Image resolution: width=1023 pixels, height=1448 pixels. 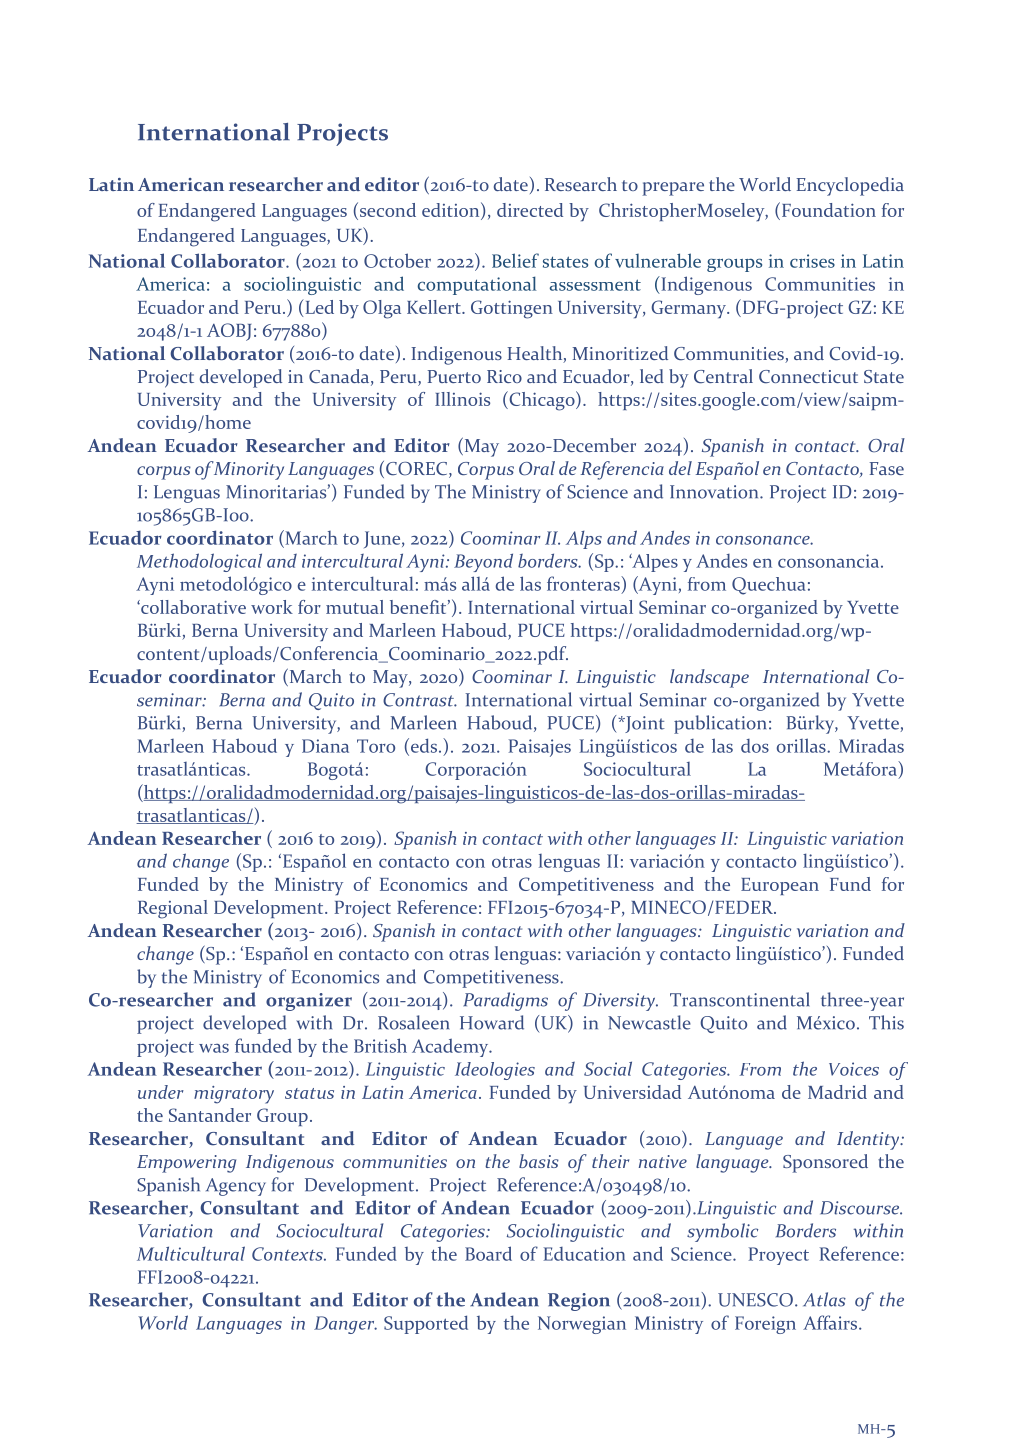 I want to click on Diana, so click(x=325, y=746).
